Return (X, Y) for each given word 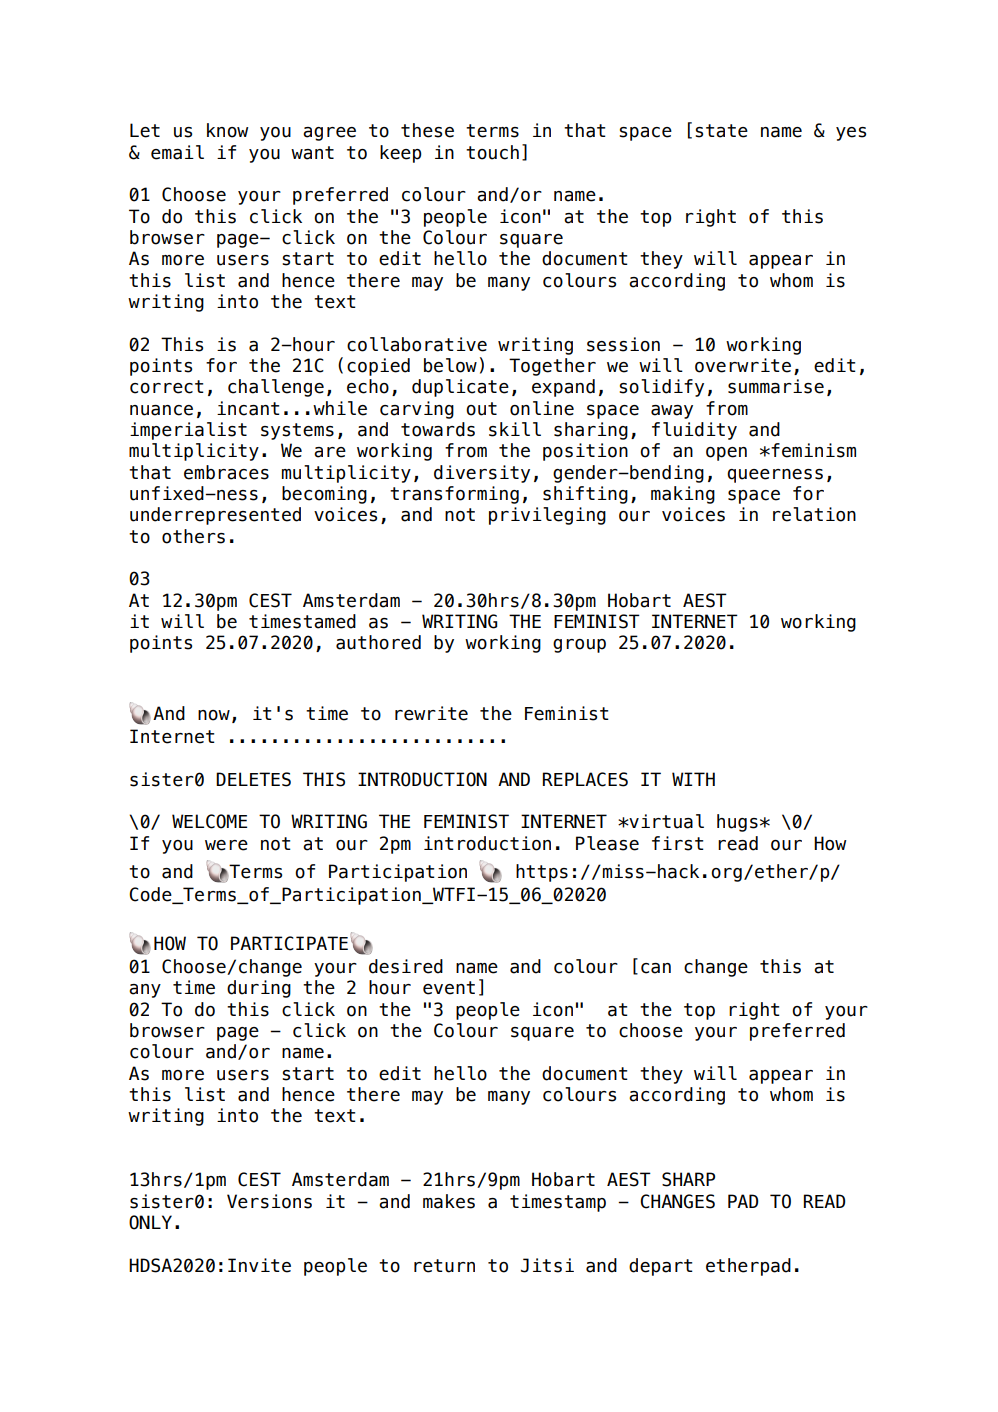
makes (449, 1201)
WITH (693, 779)
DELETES (253, 779)
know (227, 130)
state (721, 131)
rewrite (431, 713)
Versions (269, 1201)
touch (492, 152)
